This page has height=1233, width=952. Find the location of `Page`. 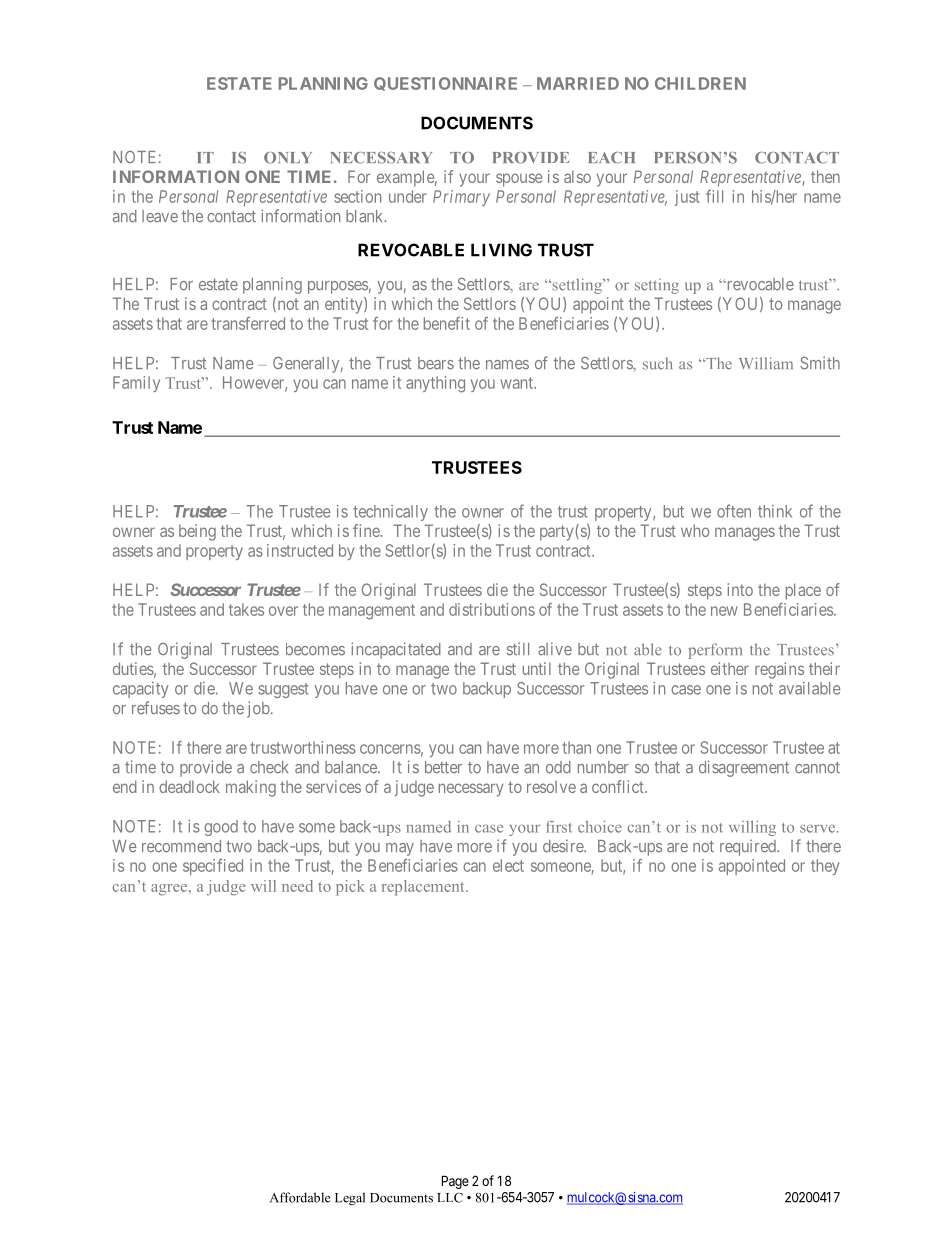

Page is located at coordinates (455, 1182).
